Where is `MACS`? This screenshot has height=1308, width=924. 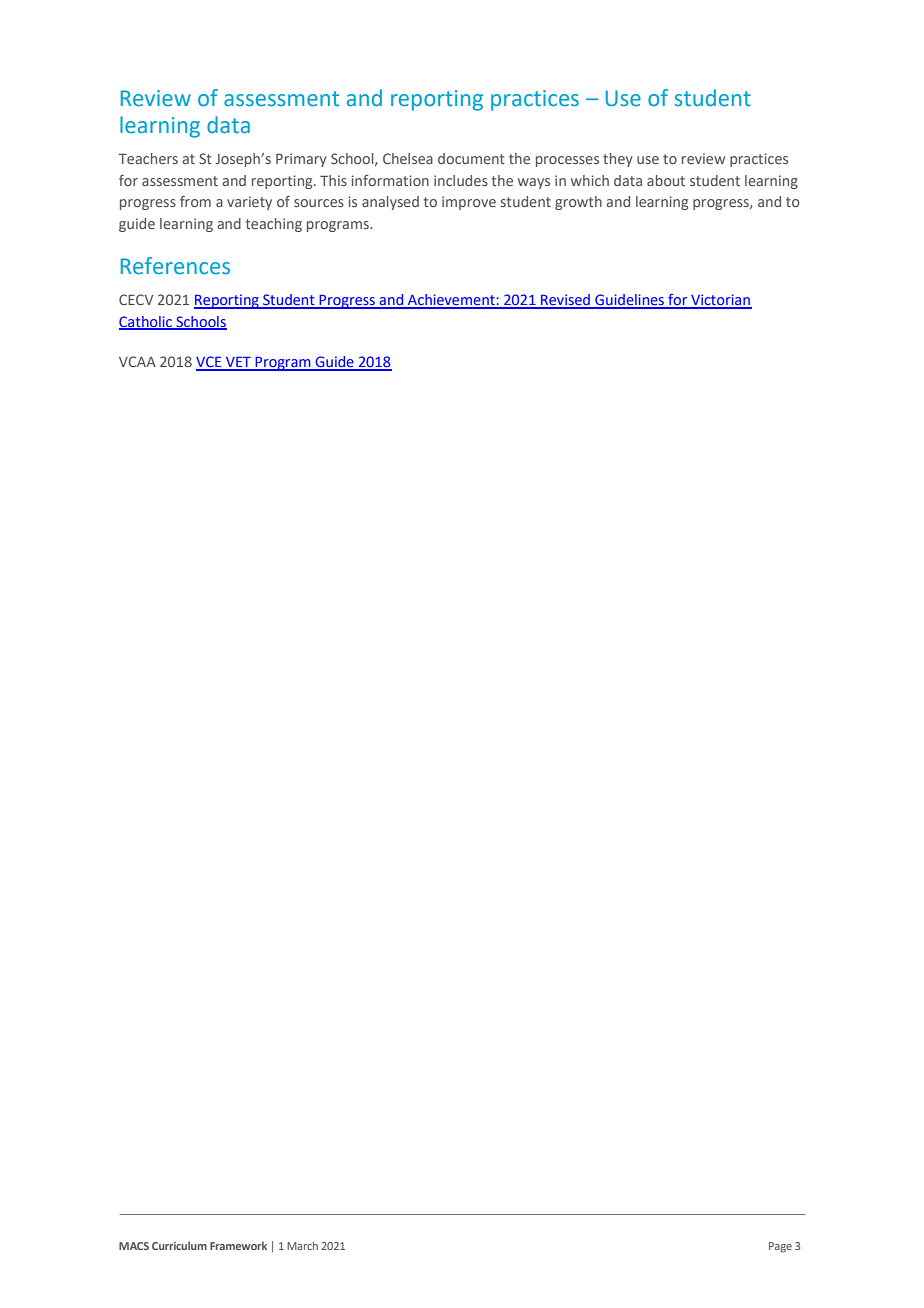
MACS is located at coordinates (134, 1246).
